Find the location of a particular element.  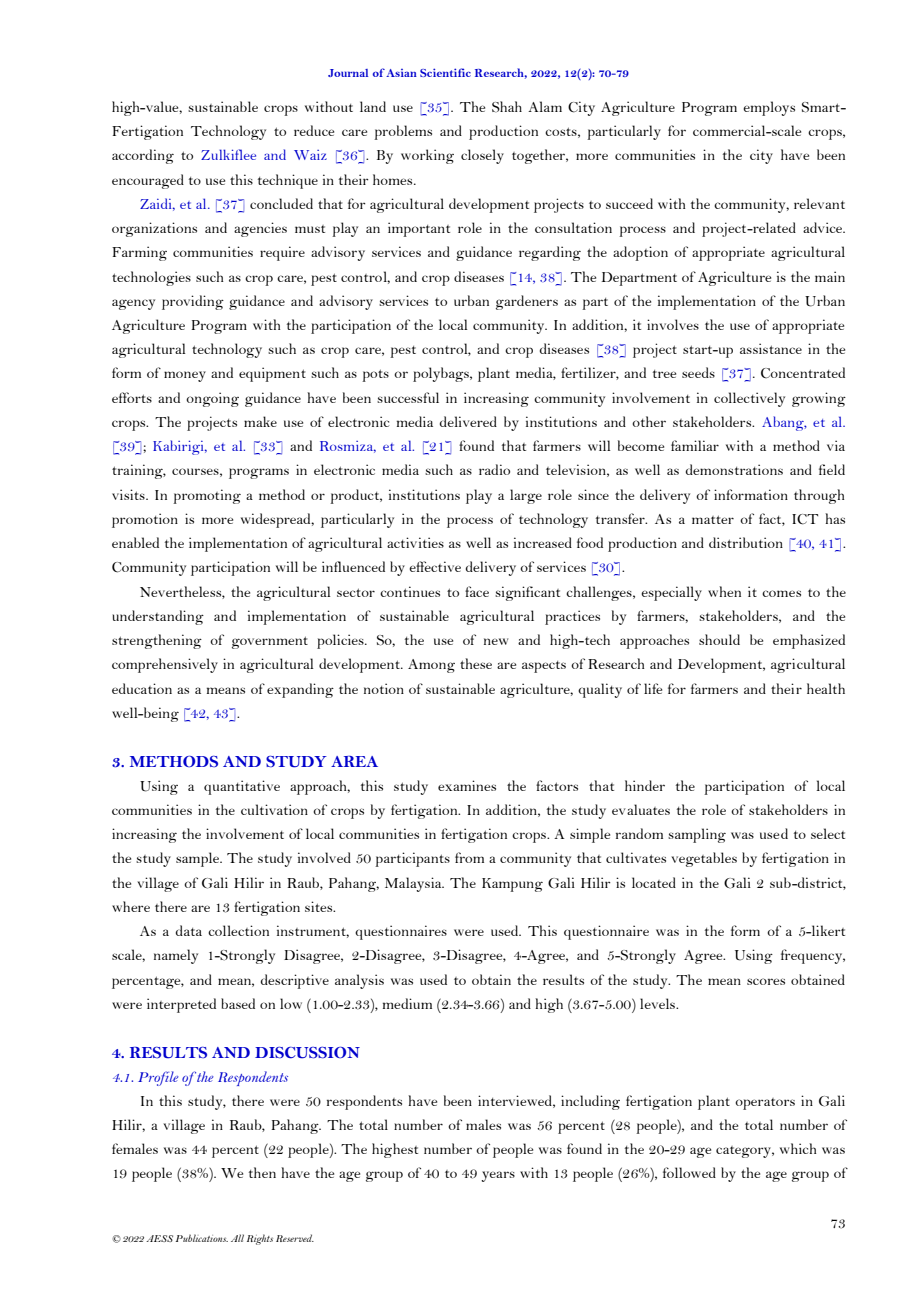

Publications is located at coordinates (202, 1238).
